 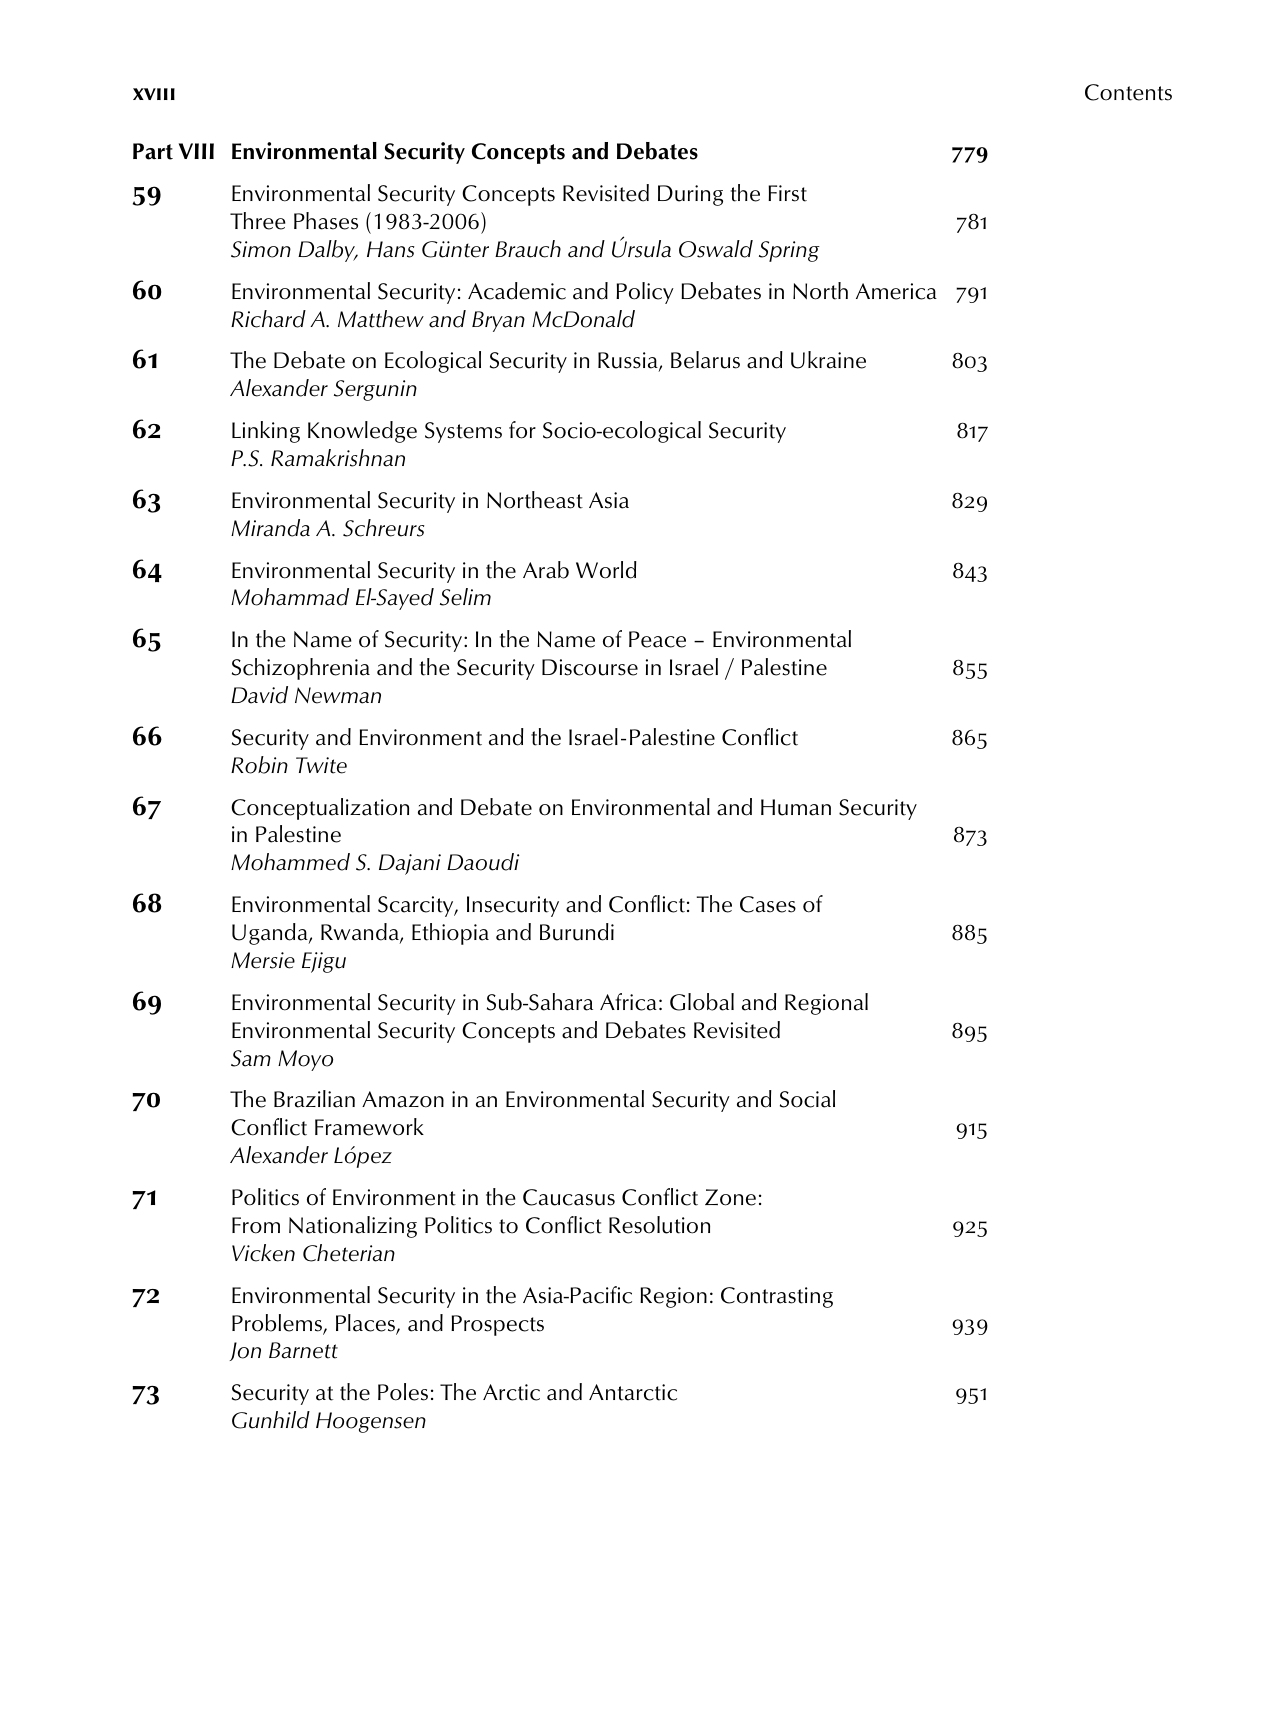 I want to click on During, so click(x=690, y=195).
